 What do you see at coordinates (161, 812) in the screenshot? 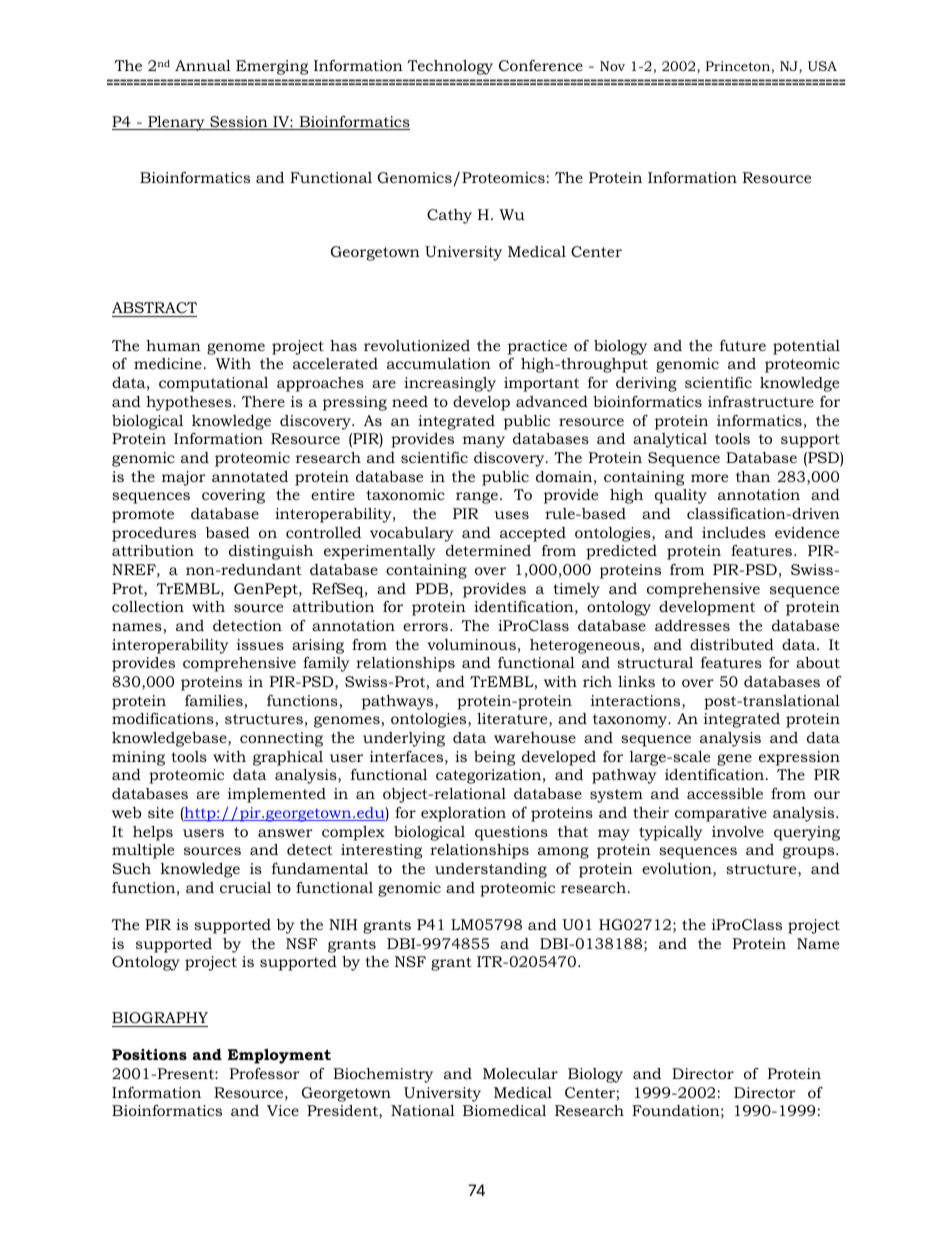
I see `site` at bounding box center [161, 812].
